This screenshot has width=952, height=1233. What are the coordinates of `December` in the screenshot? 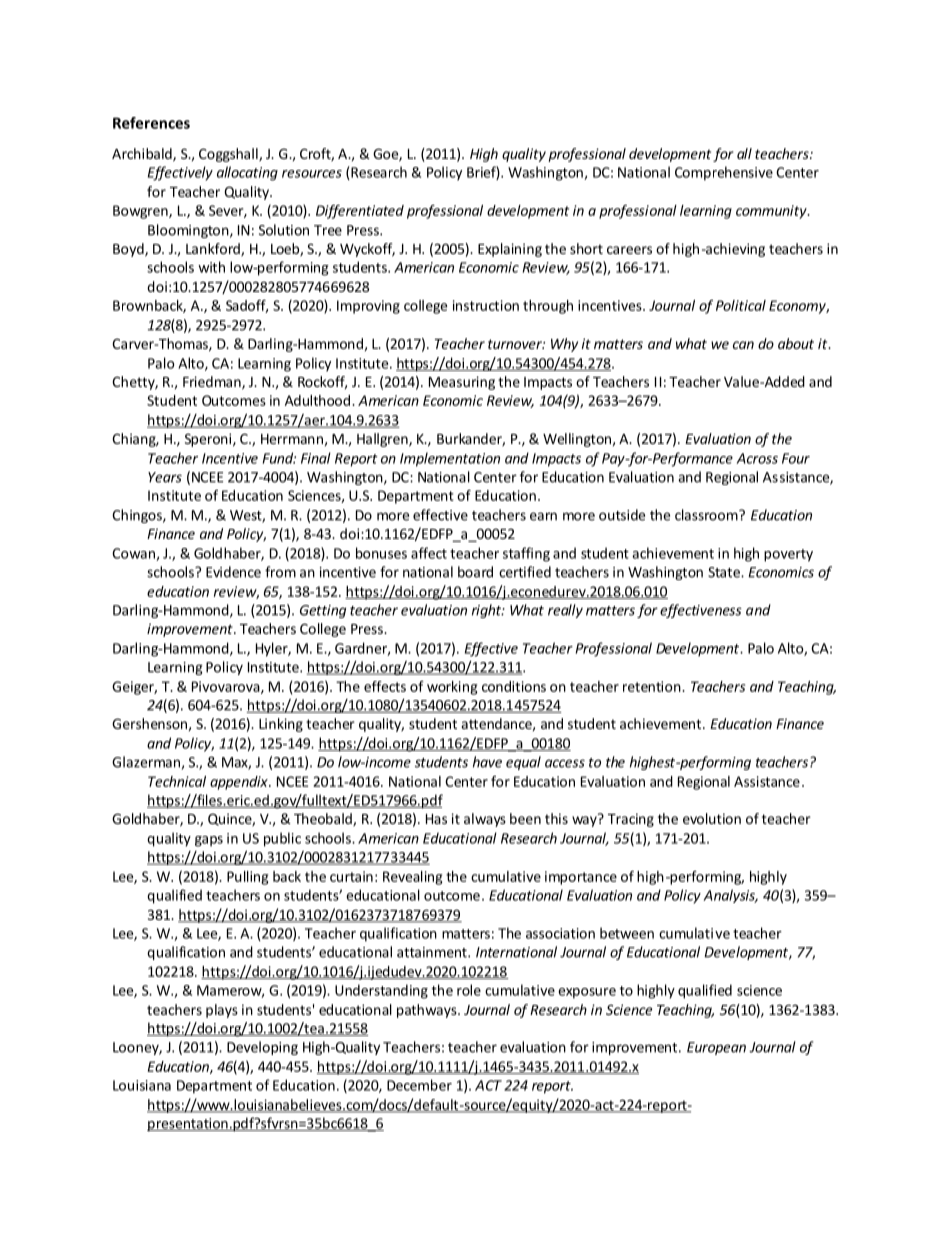 It's located at (419, 1085).
